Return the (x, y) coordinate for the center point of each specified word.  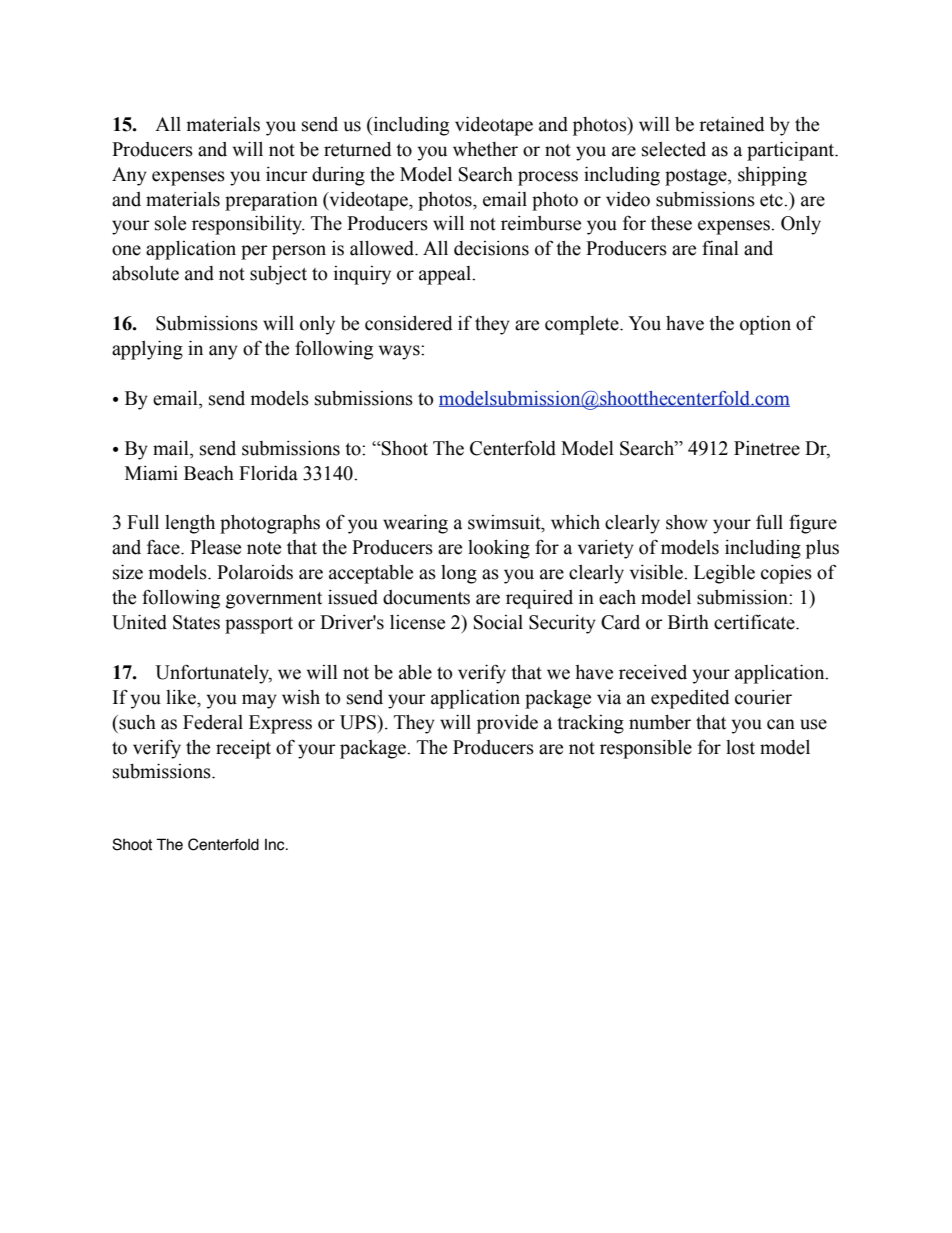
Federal (213, 722)
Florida (268, 473)
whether (485, 149)
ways (400, 352)
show (687, 522)
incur (287, 174)
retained (732, 124)
